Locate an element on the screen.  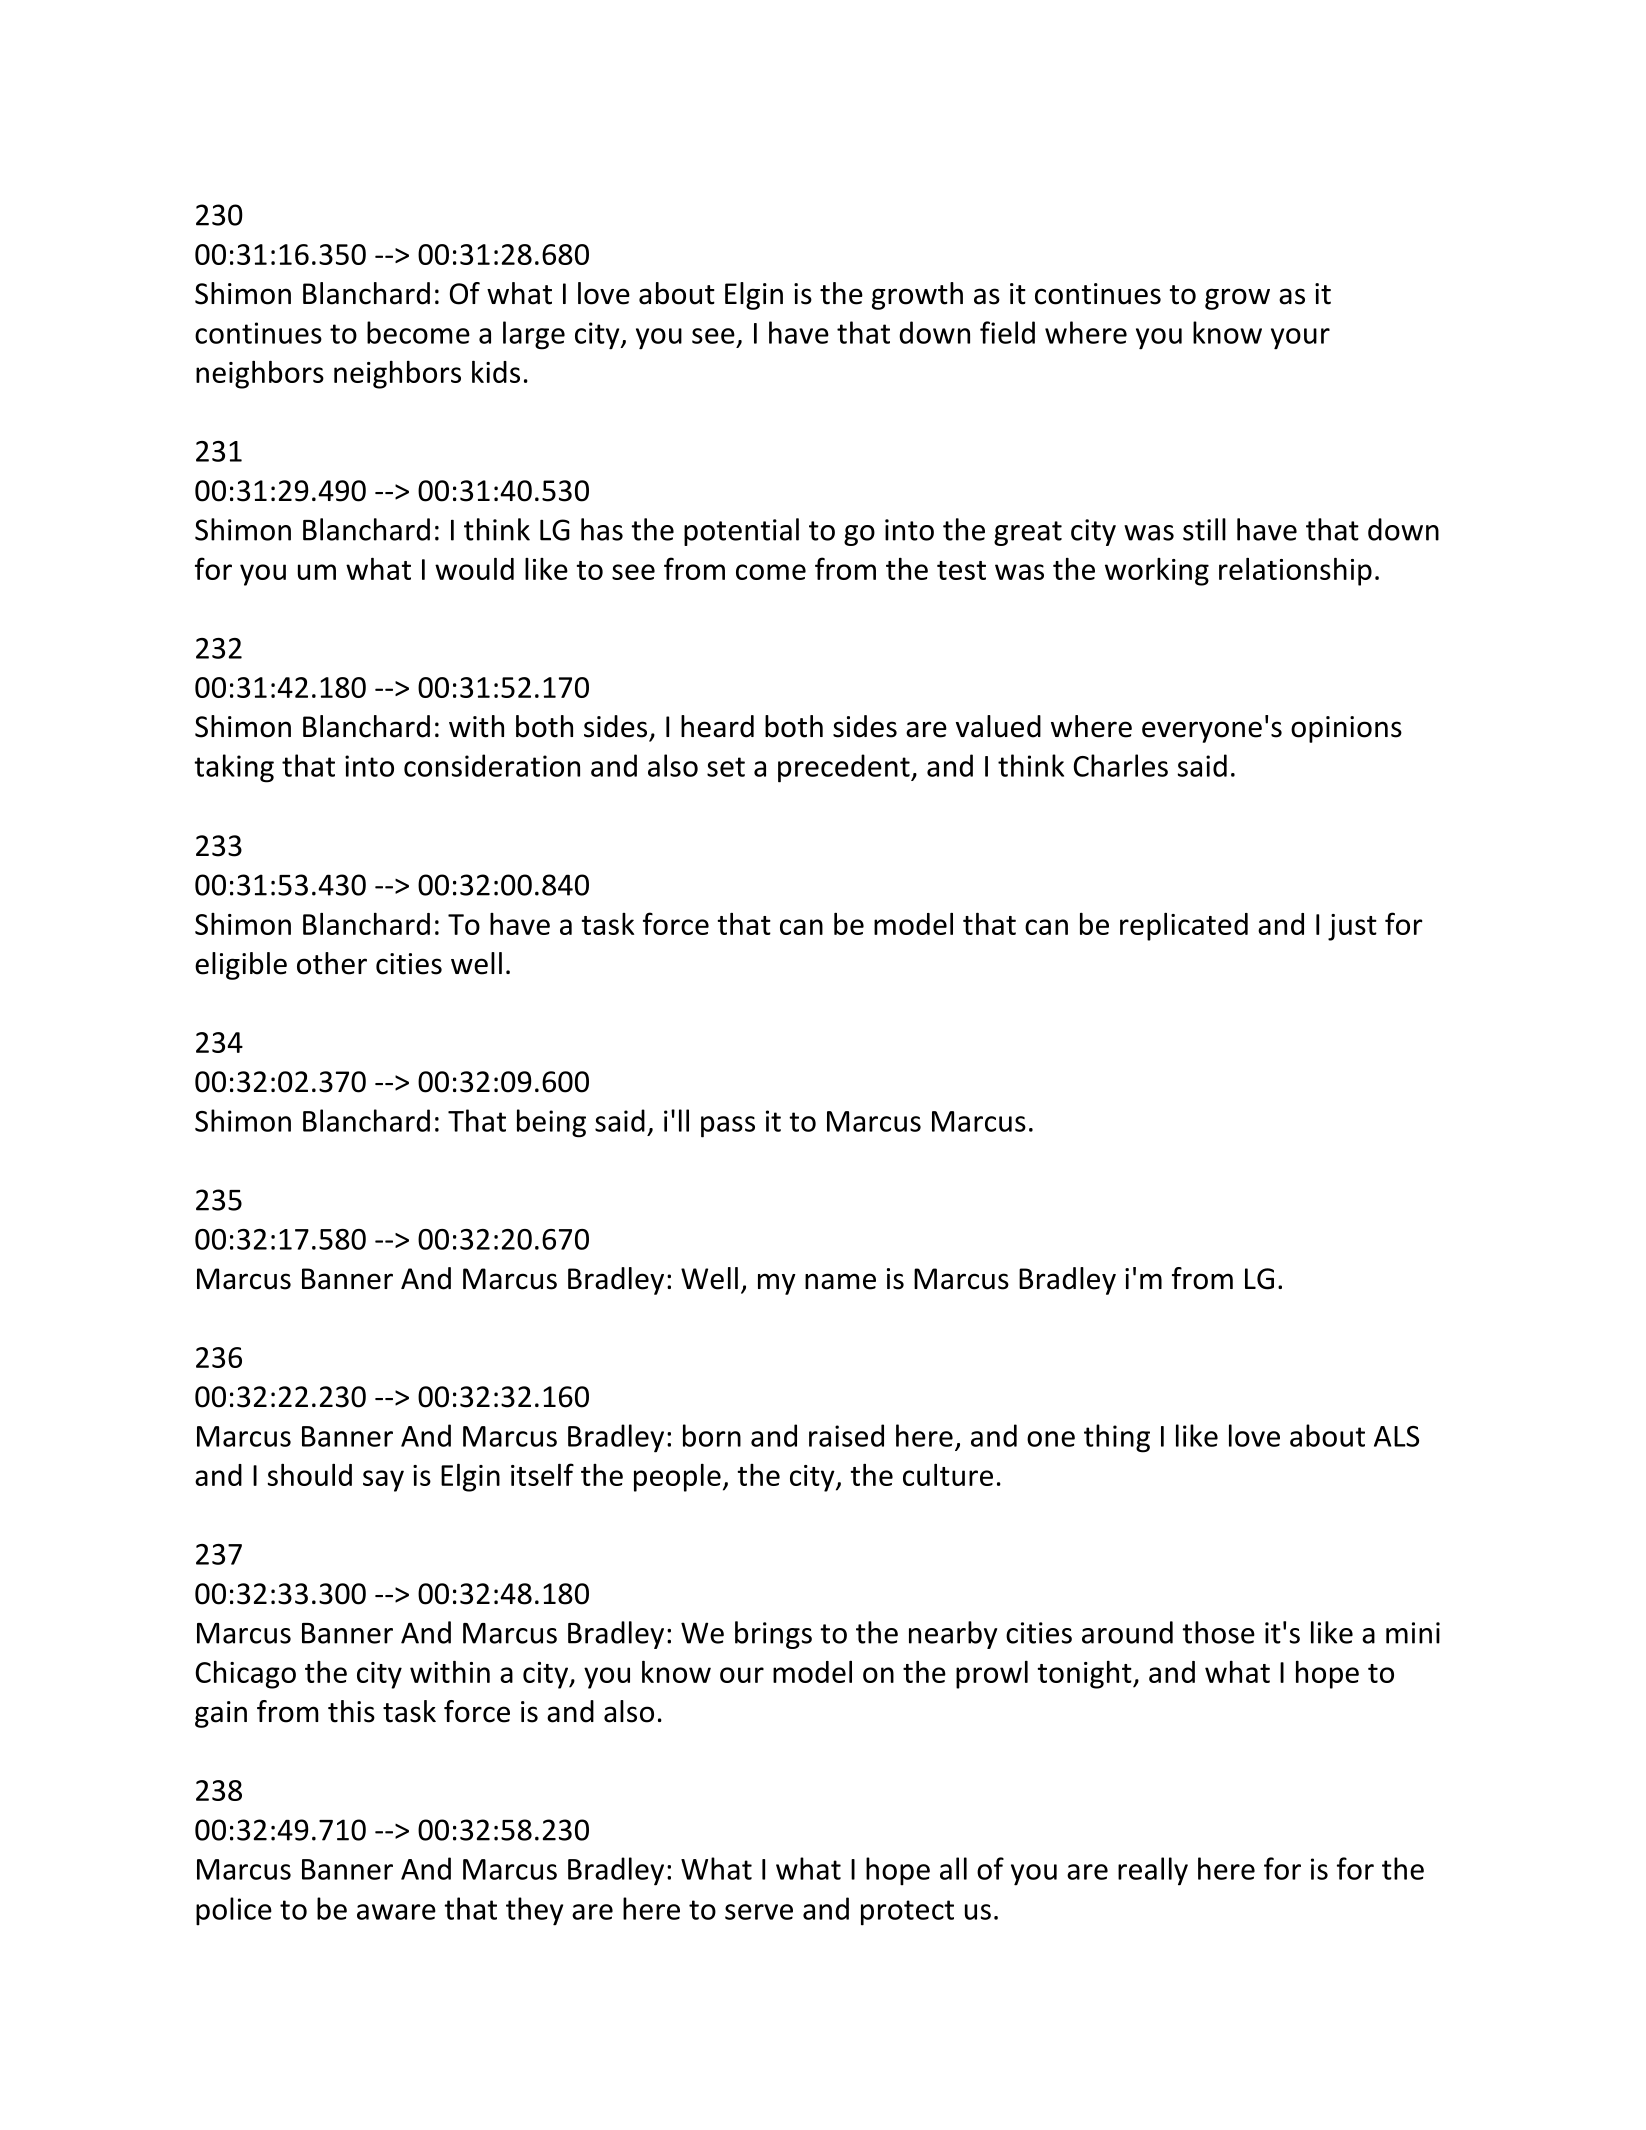
being is located at coordinates (551, 1123).
